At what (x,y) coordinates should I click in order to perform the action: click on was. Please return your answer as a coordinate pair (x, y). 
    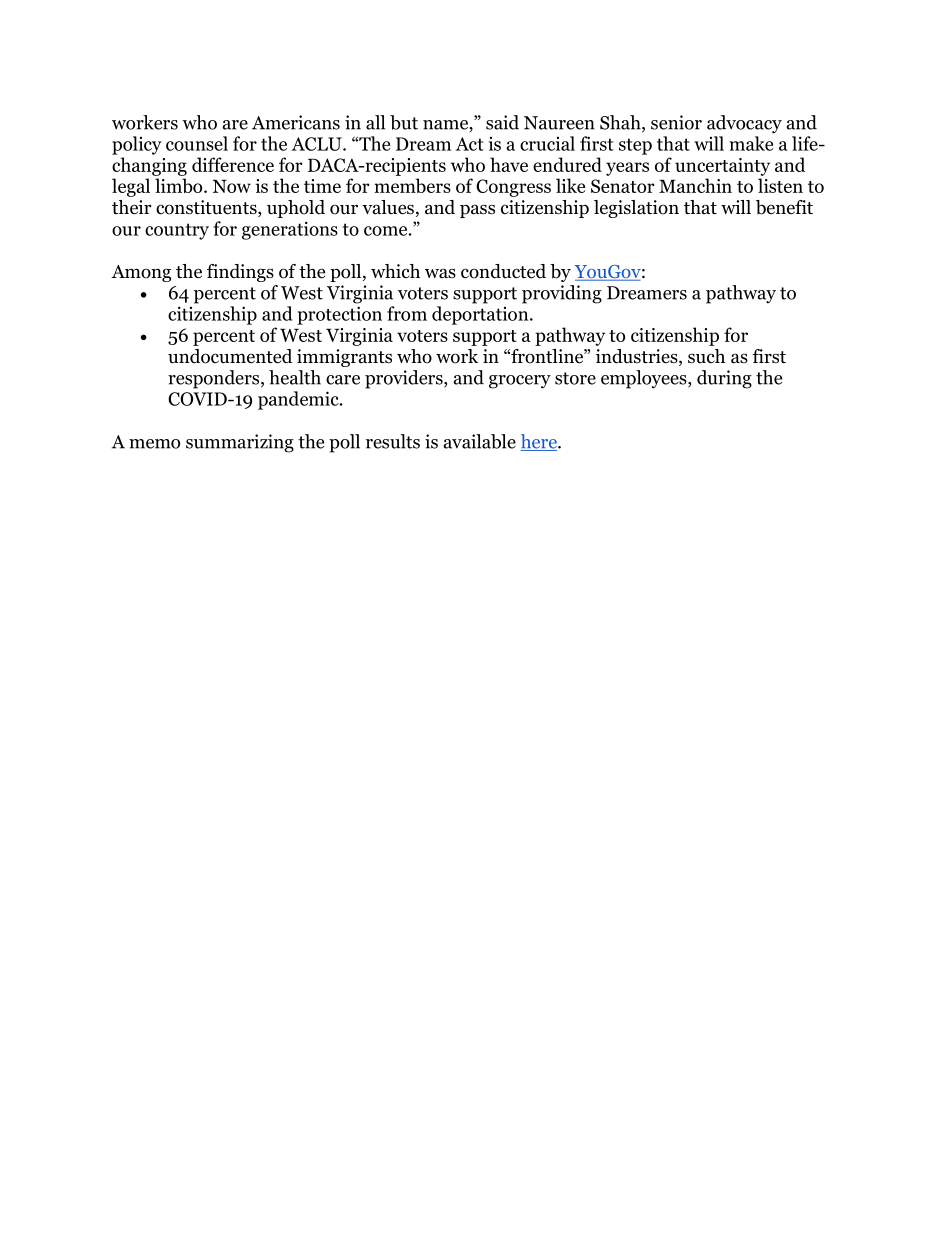
    Looking at the image, I should click on (440, 273).
